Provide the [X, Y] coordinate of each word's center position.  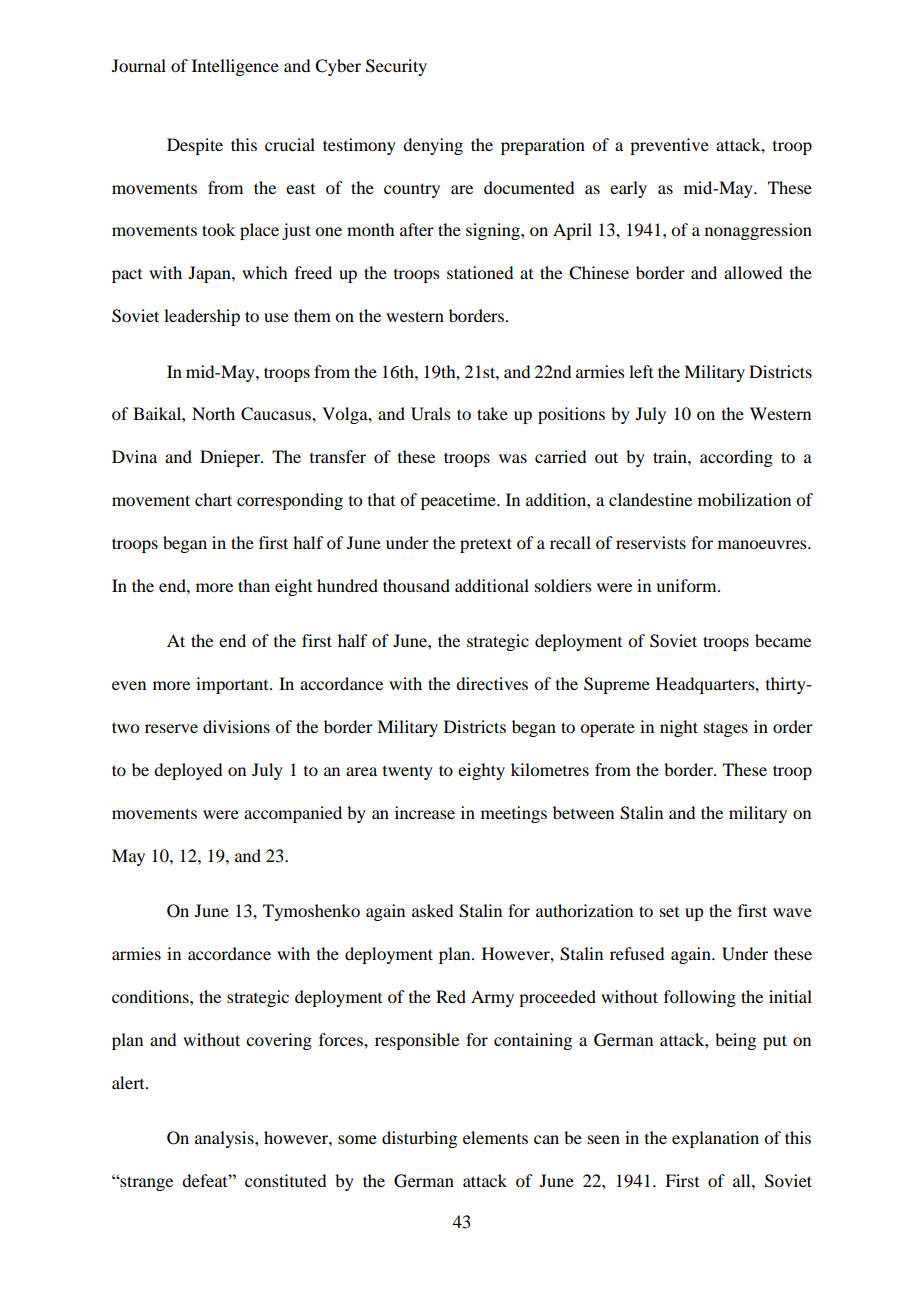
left [641, 371]
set [669, 912]
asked [432, 910]
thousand [416, 585]
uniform [687, 585]
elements [495, 1137]
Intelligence [235, 67]
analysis [225, 1139]
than [254, 585]
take [492, 413]
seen [604, 1139]
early [628, 189]
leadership [202, 317]
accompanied [293, 814]
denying [433, 146]
